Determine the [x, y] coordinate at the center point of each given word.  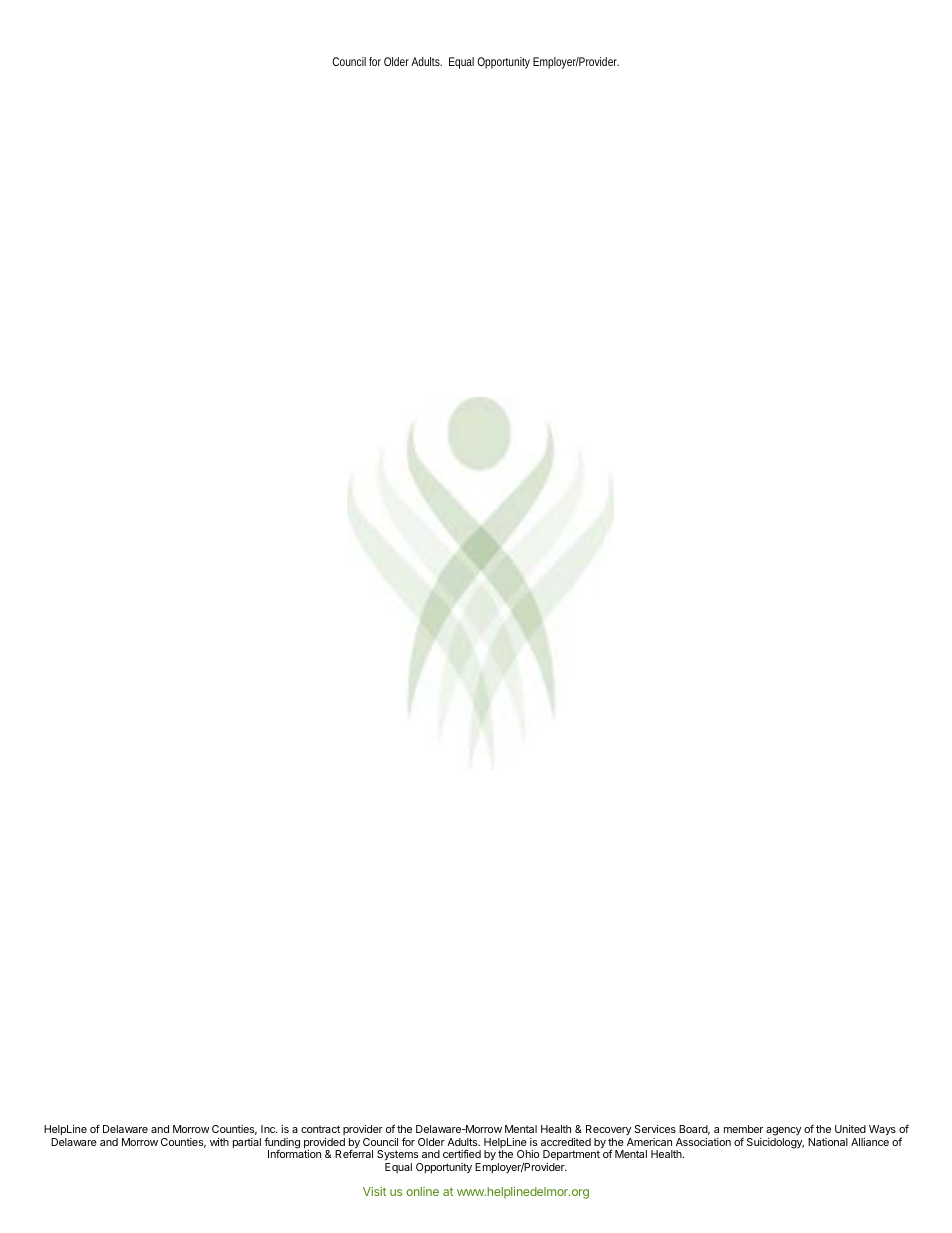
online [422, 1191]
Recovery [608, 1130]
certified [462, 1153]
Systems [397, 1155]
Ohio [528, 1154]
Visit [374, 1191]
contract [320, 1129]
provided [324, 1144]
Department [572, 1154]
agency [783, 1131]
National [828, 1142]
